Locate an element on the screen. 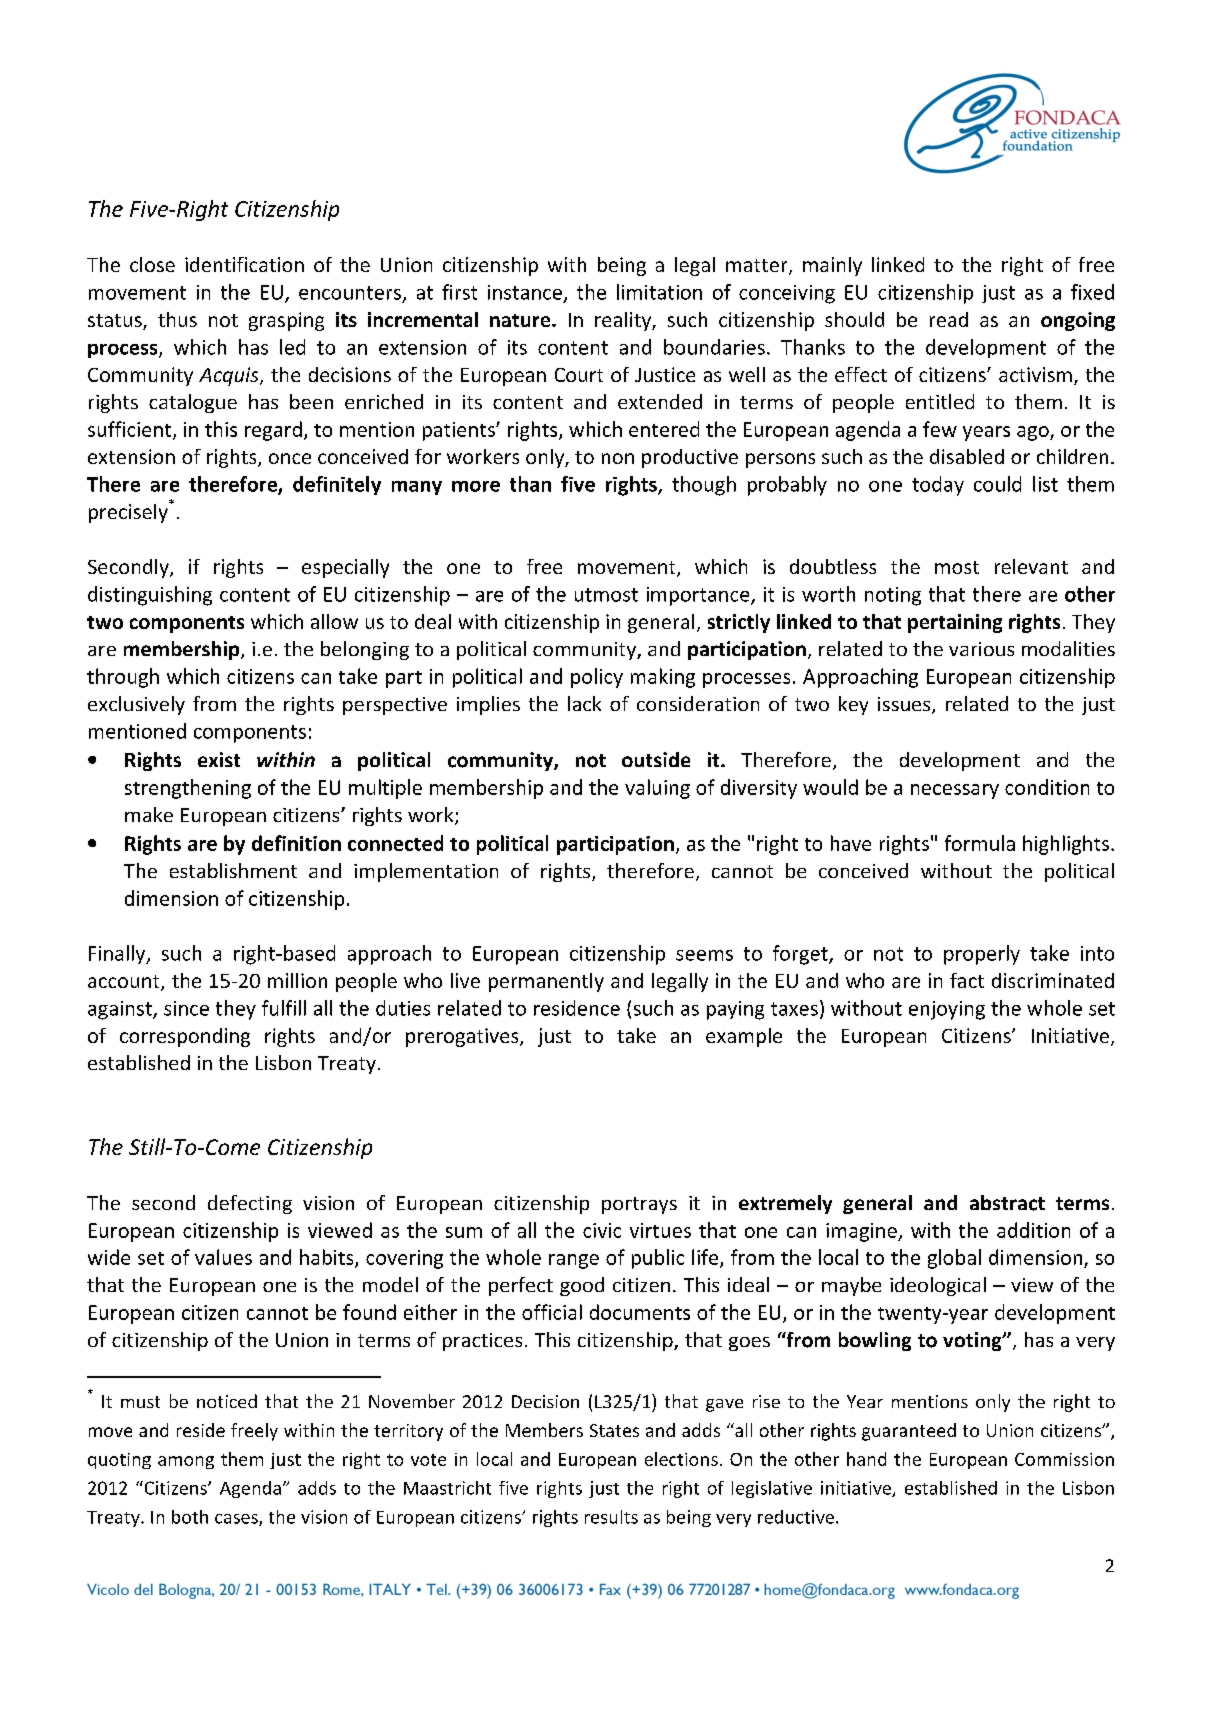 This screenshot has height=1721, width=1216. lack is located at coordinates (584, 703).
